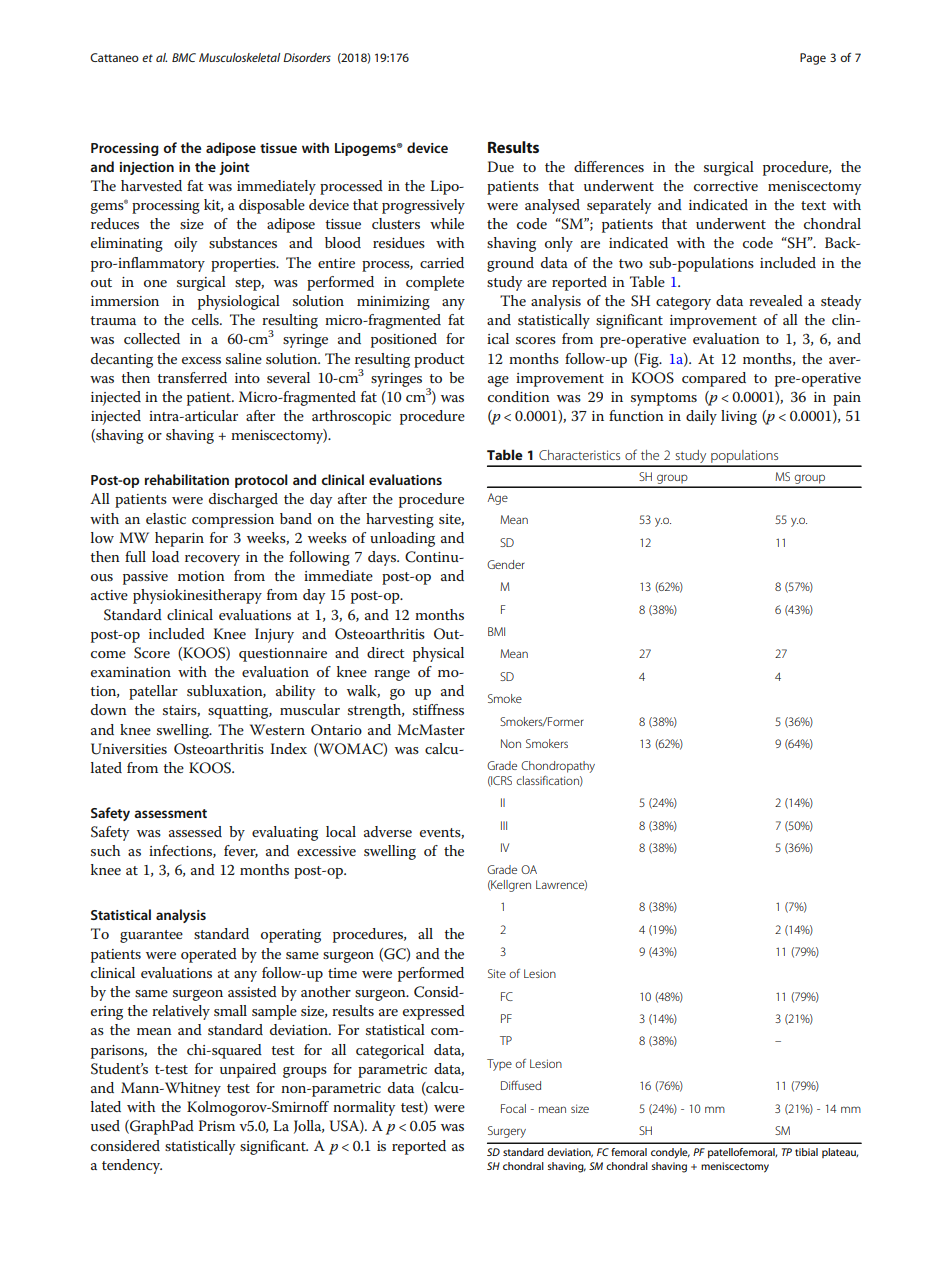 The image size is (952, 1265). What do you see at coordinates (192, 377) in the screenshot?
I see `transferred` at bounding box center [192, 377].
